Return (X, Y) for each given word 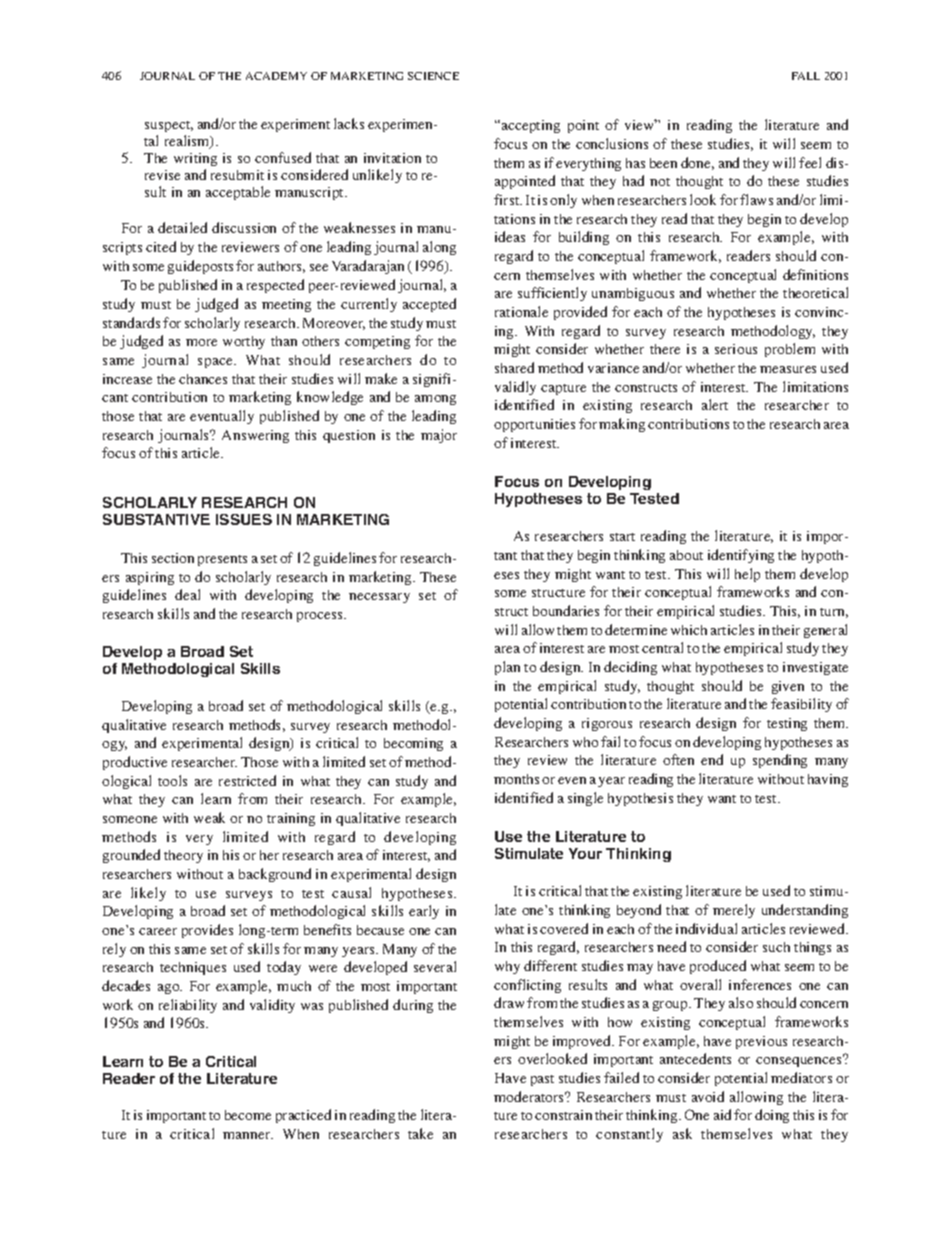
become (248, 1115)
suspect (169, 126)
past (542, 1080)
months (516, 779)
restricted (247, 780)
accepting (531, 126)
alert (715, 404)
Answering (255, 436)
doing (772, 1116)
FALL (806, 76)
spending (780, 761)
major (439, 436)
